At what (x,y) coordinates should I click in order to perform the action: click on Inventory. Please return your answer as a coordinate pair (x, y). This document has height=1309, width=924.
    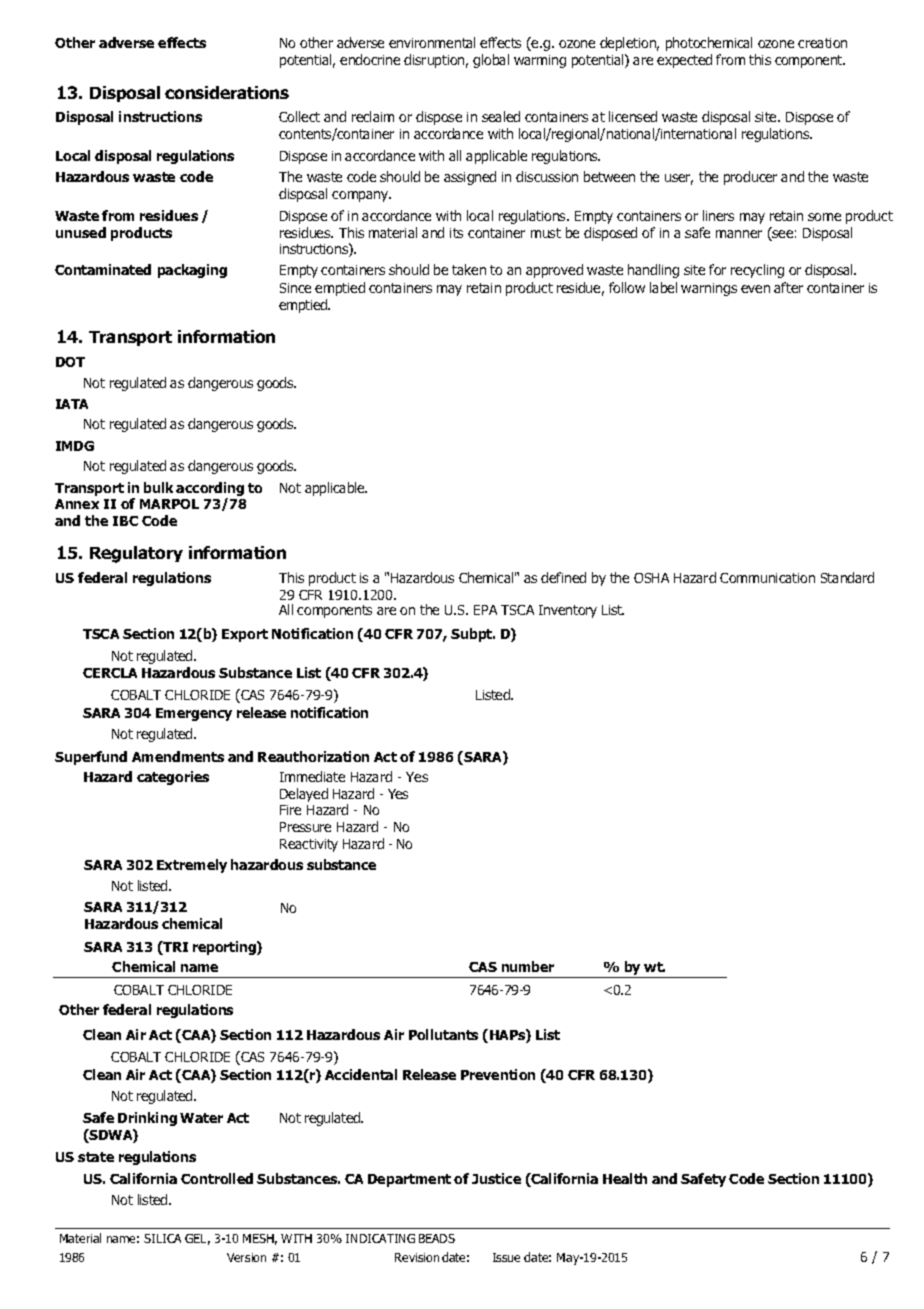
    Looking at the image, I should click on (568, 611).
